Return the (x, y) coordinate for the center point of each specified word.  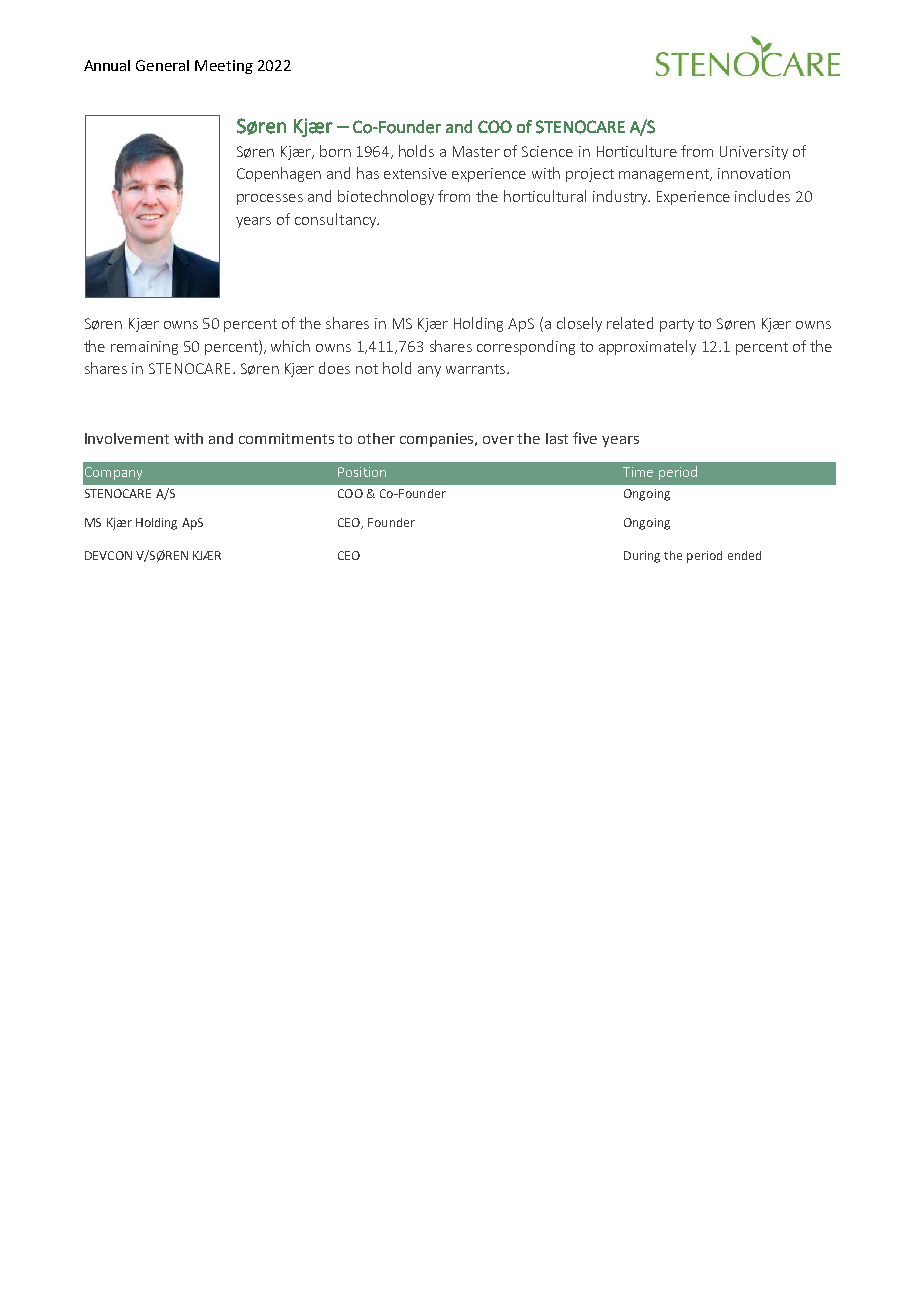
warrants (475, 369)
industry (621, 197)
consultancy (337, 220)
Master (476, 151)
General (162, 65)
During (642, 557)
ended (744, 555)
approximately (647, 347)
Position (362, 472)
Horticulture (637, 151)
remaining (144, 348)
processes (270, 199)
